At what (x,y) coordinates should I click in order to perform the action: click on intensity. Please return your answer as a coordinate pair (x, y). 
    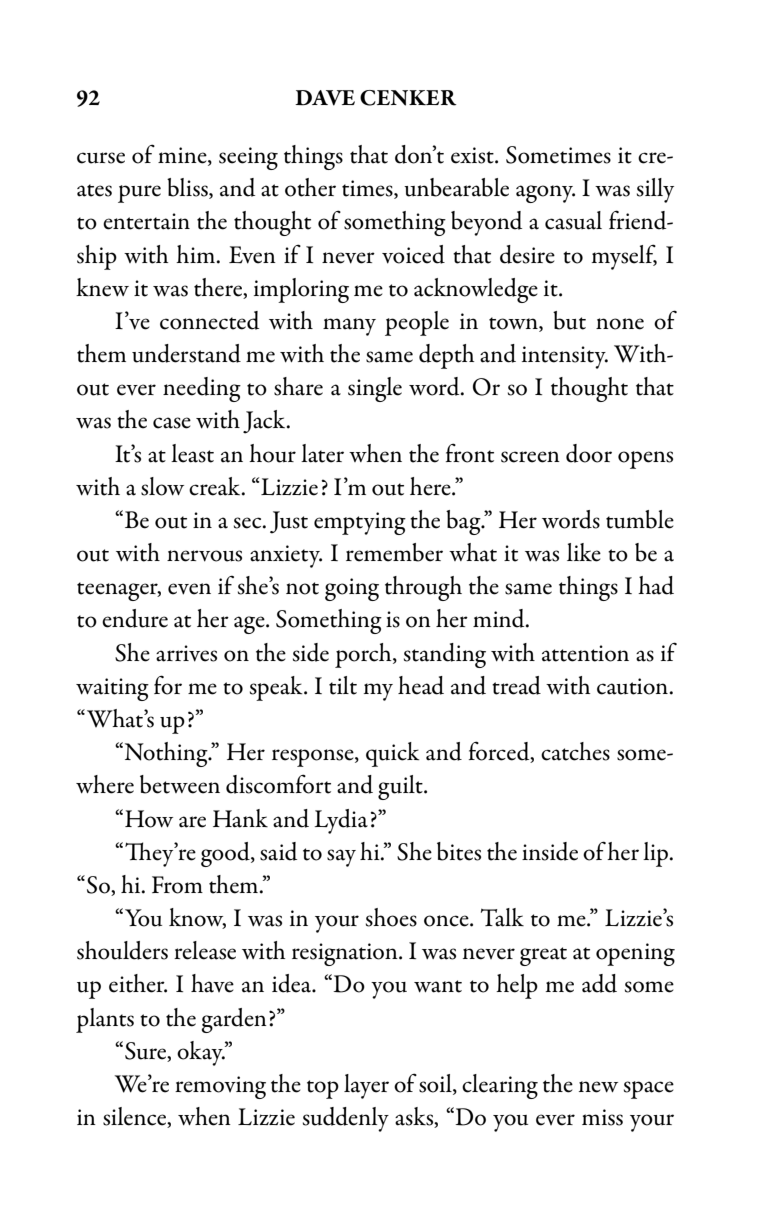
    Looking at the image, I should click on (565, 357).
